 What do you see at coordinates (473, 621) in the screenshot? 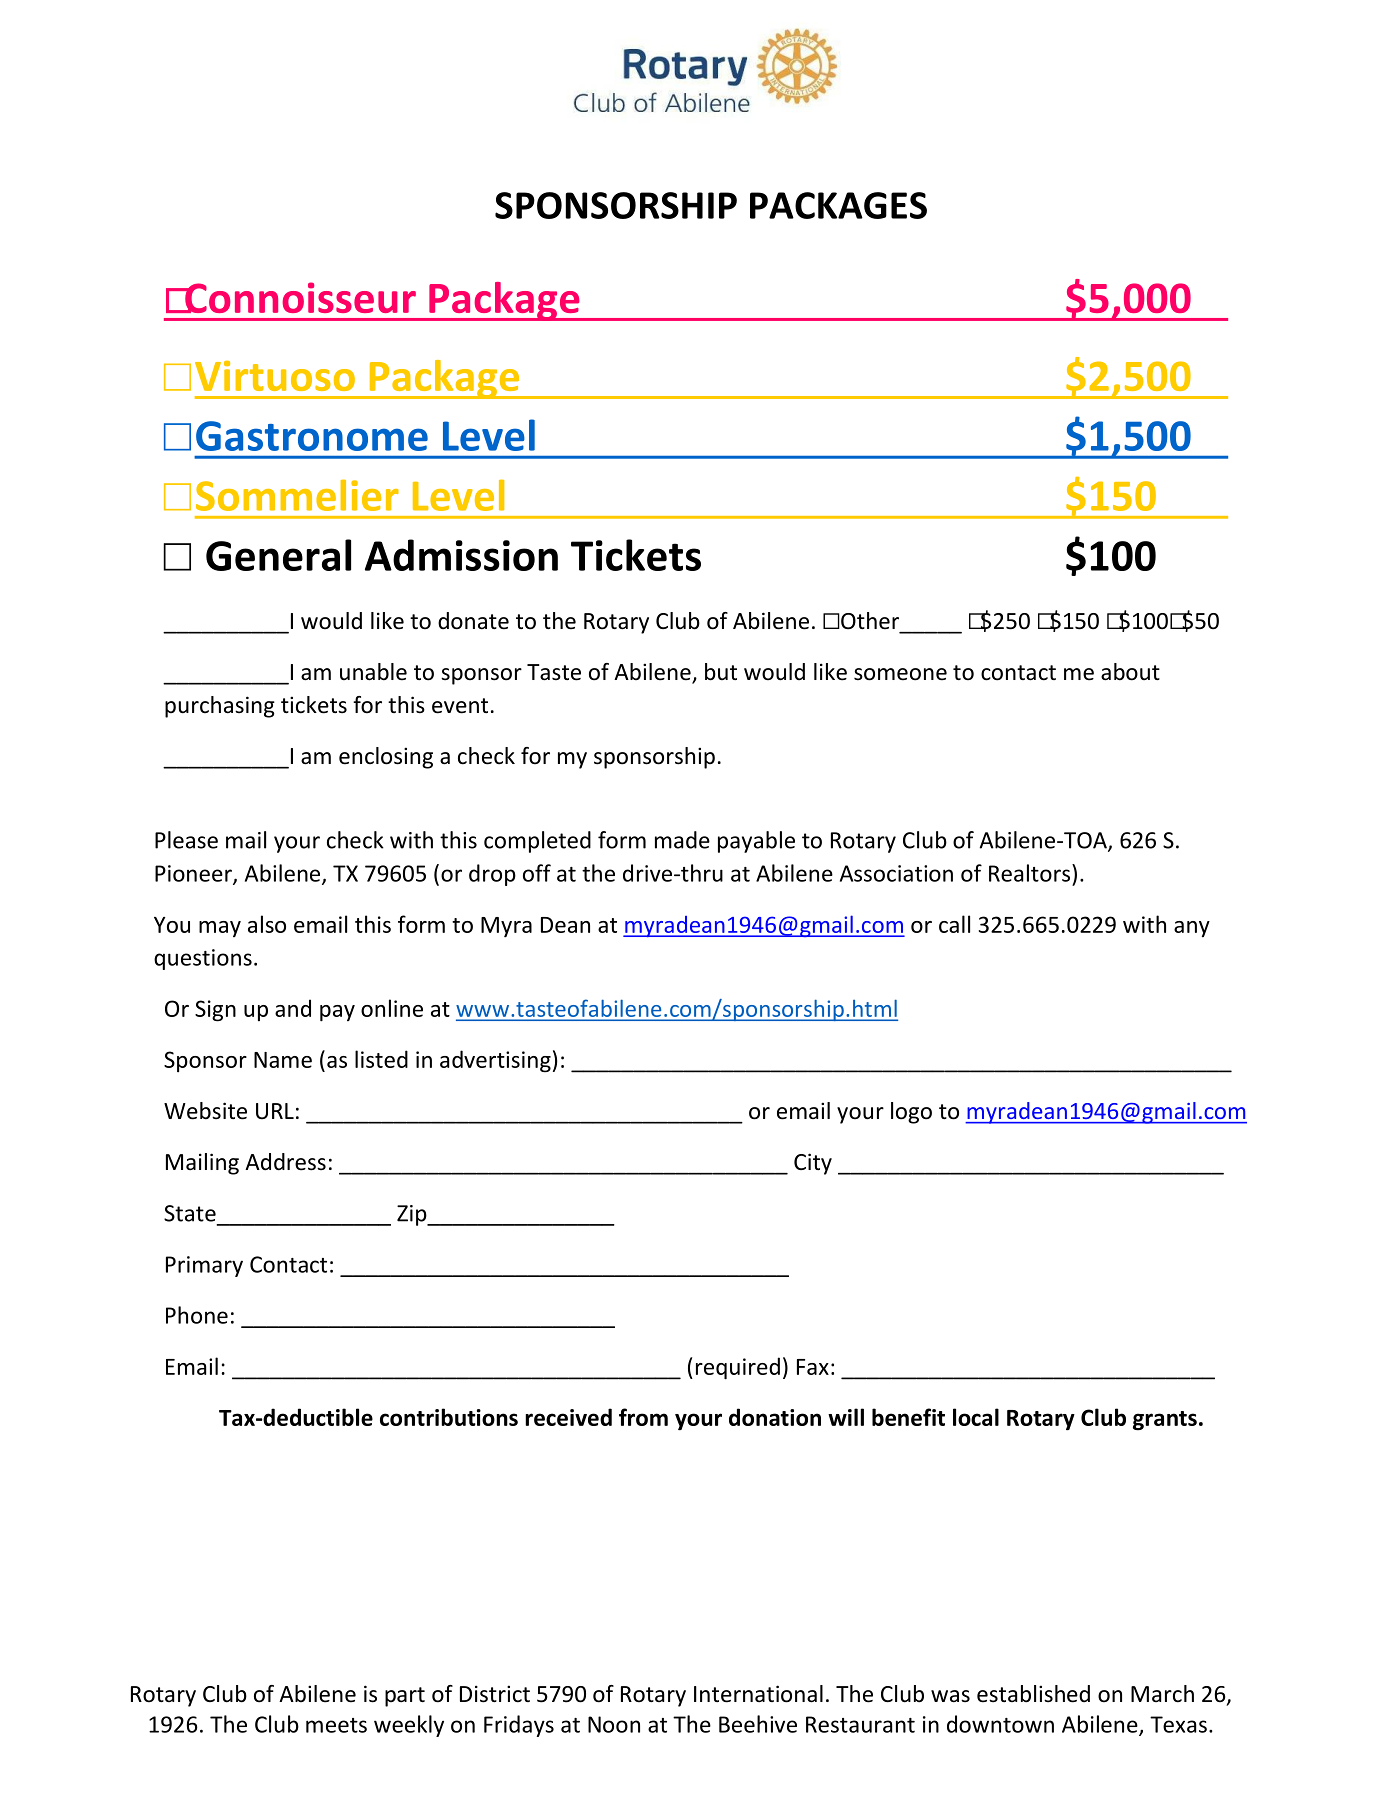
I see `donate` at bounding box center [473, 621].
